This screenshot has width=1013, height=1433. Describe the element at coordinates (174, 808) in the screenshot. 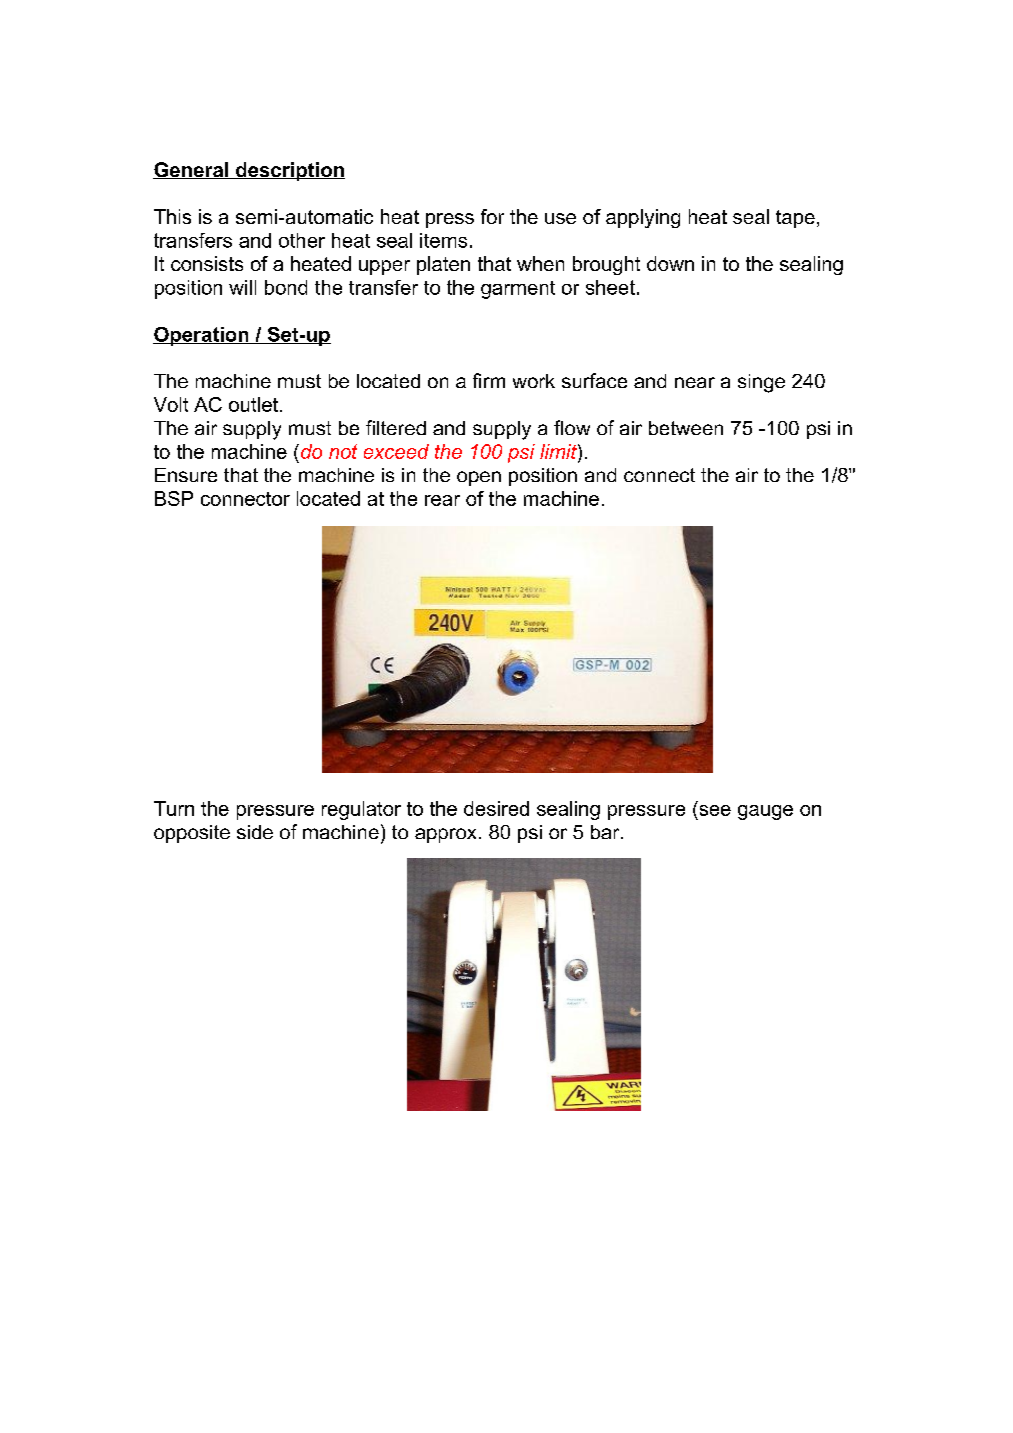

I see `Turn` at that location.
